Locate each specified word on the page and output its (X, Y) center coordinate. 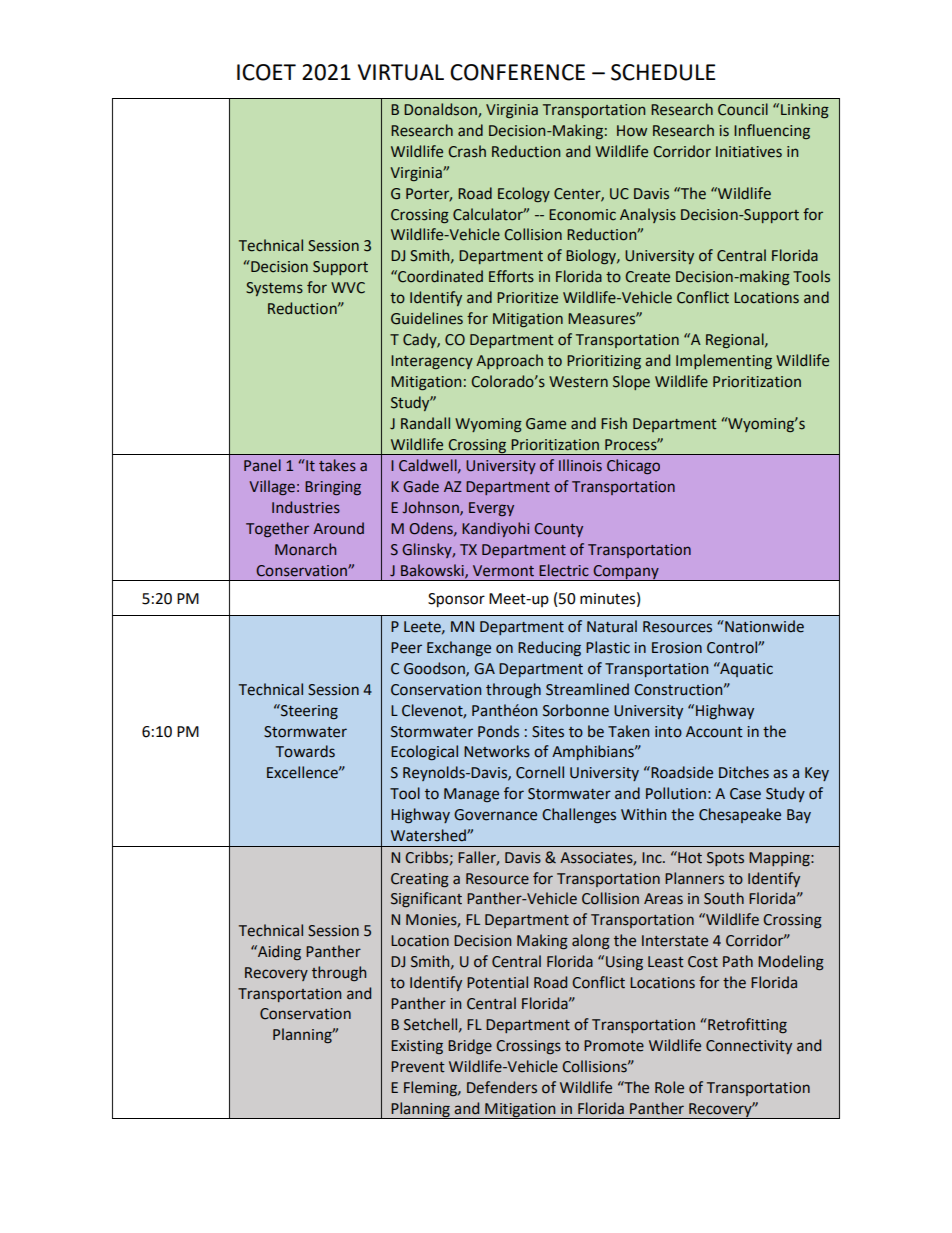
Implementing (724, 361)
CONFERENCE (517, 72)
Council (743, 109)
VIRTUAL (401, 72)
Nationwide (763, 626)
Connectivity (749, 1047)
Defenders (502, 1087)
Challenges (579, 816)
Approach (509, 361)
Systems (274, 289)
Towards (305, 751)
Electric (564, 570)
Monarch (305, 549)
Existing (417, 1047)
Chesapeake (740, 815)
